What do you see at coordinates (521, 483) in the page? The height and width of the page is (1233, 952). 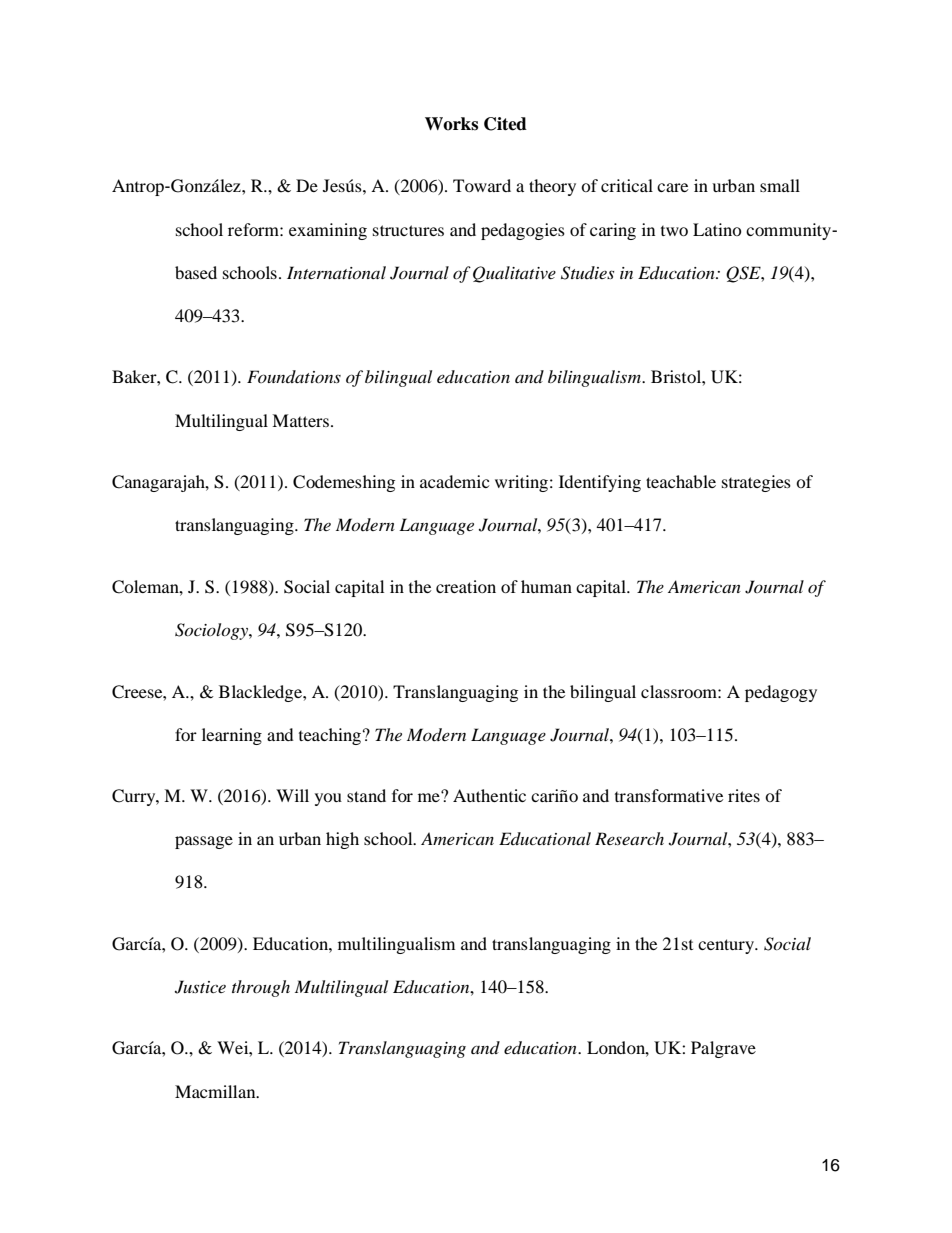 I see `writing` at bounding box center [521, 483].
